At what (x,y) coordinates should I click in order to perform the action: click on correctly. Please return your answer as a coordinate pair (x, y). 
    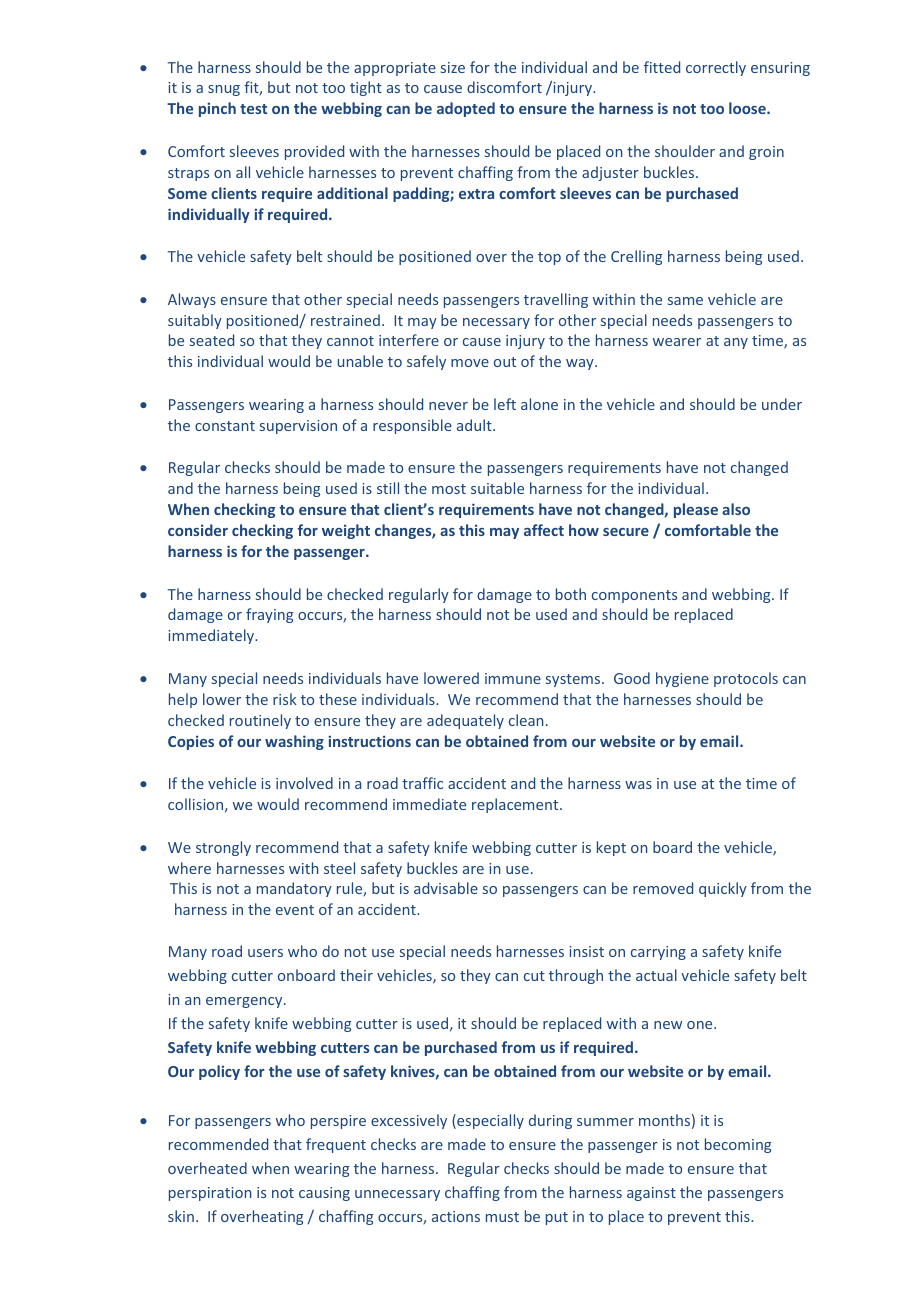
    Looking at the image, I should click on (716, 68).
